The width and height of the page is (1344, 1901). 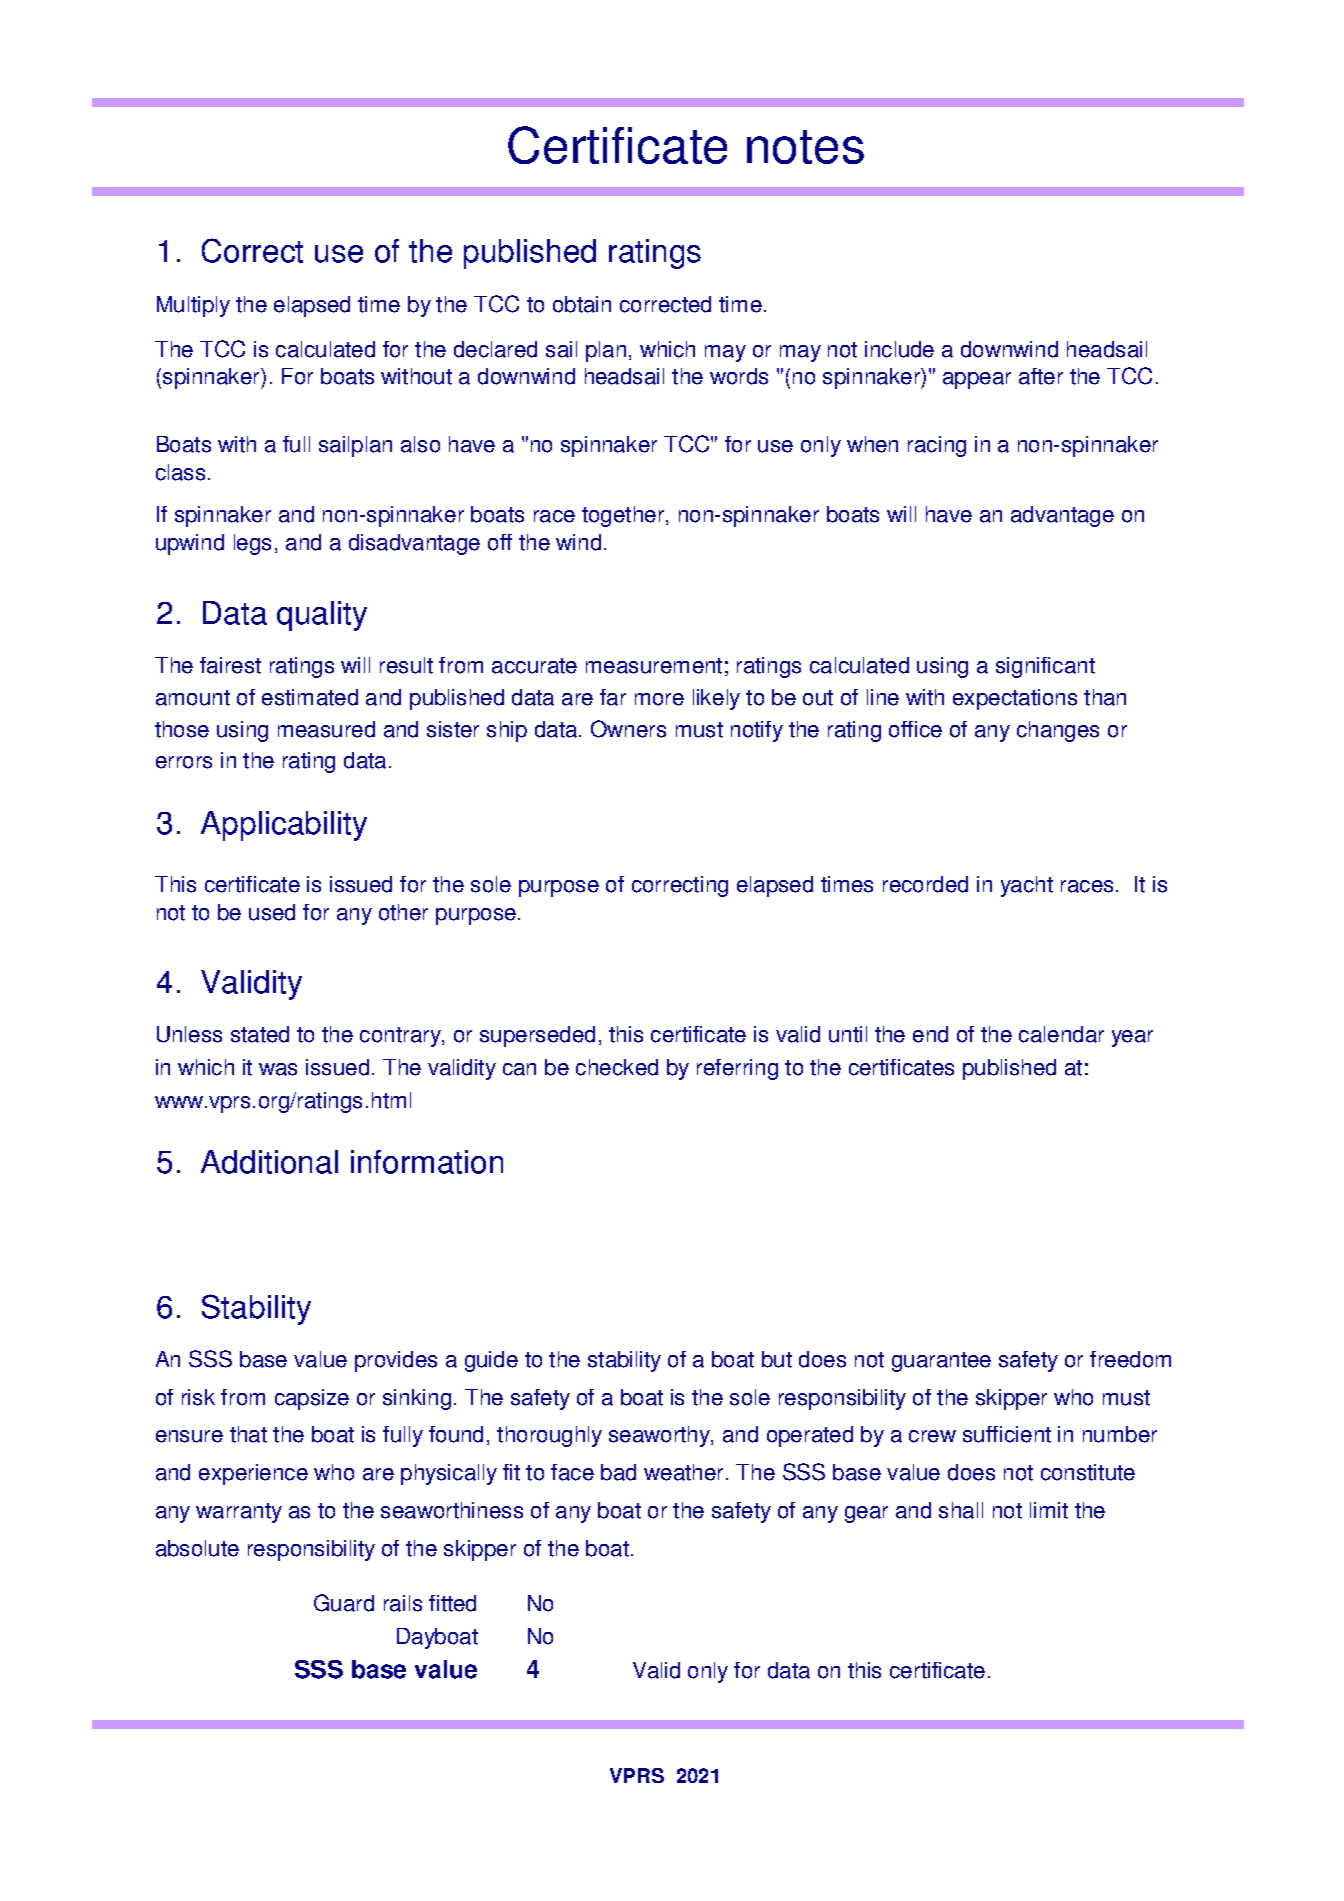 What do you see at coordinates (1049, 1510) in the page?
I see `limit` at bounding box center [1049, 1510].
